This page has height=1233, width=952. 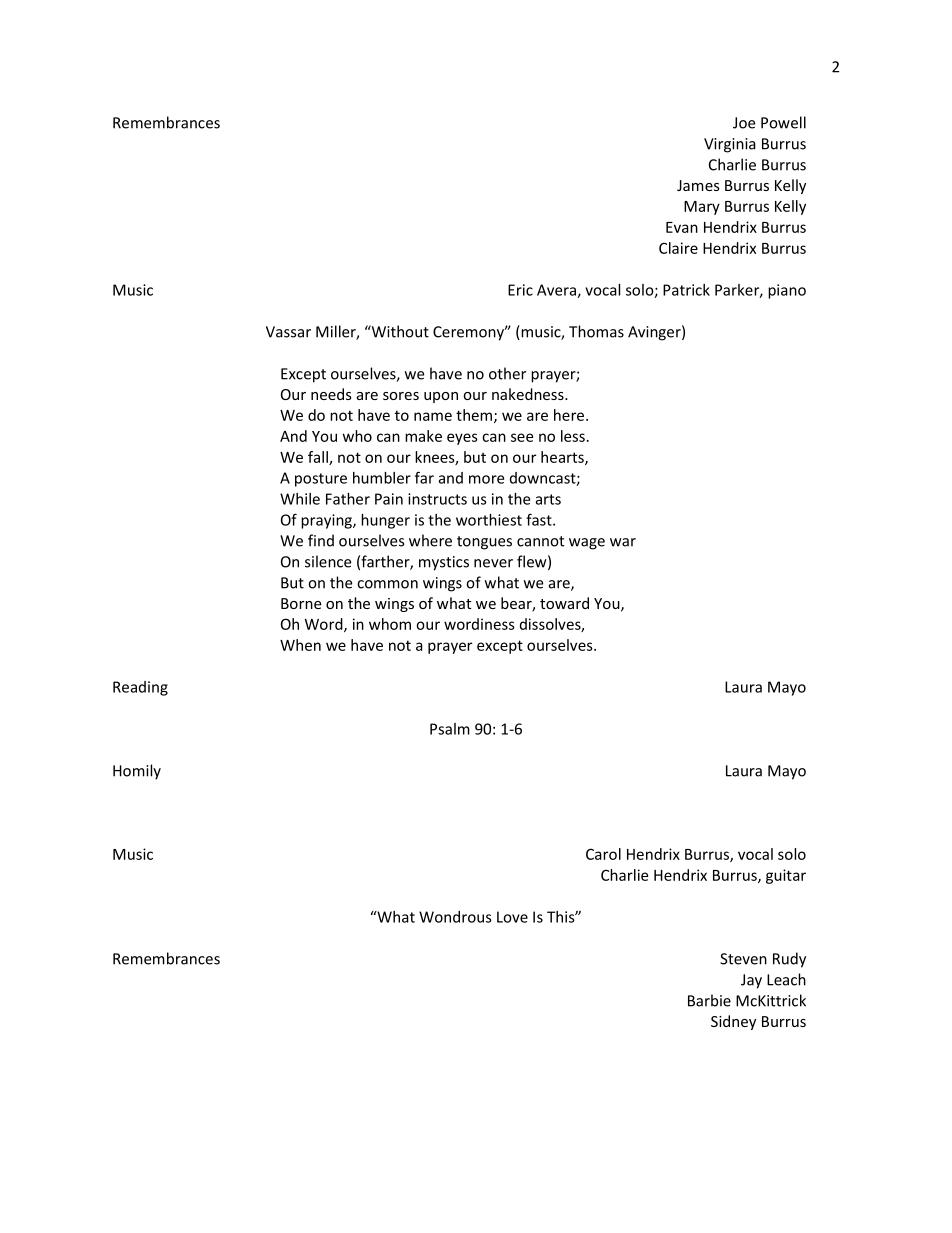 What do you see at coordinates (140, 688) in the page?
I see `Reading` at bounding box center [140, 688].
